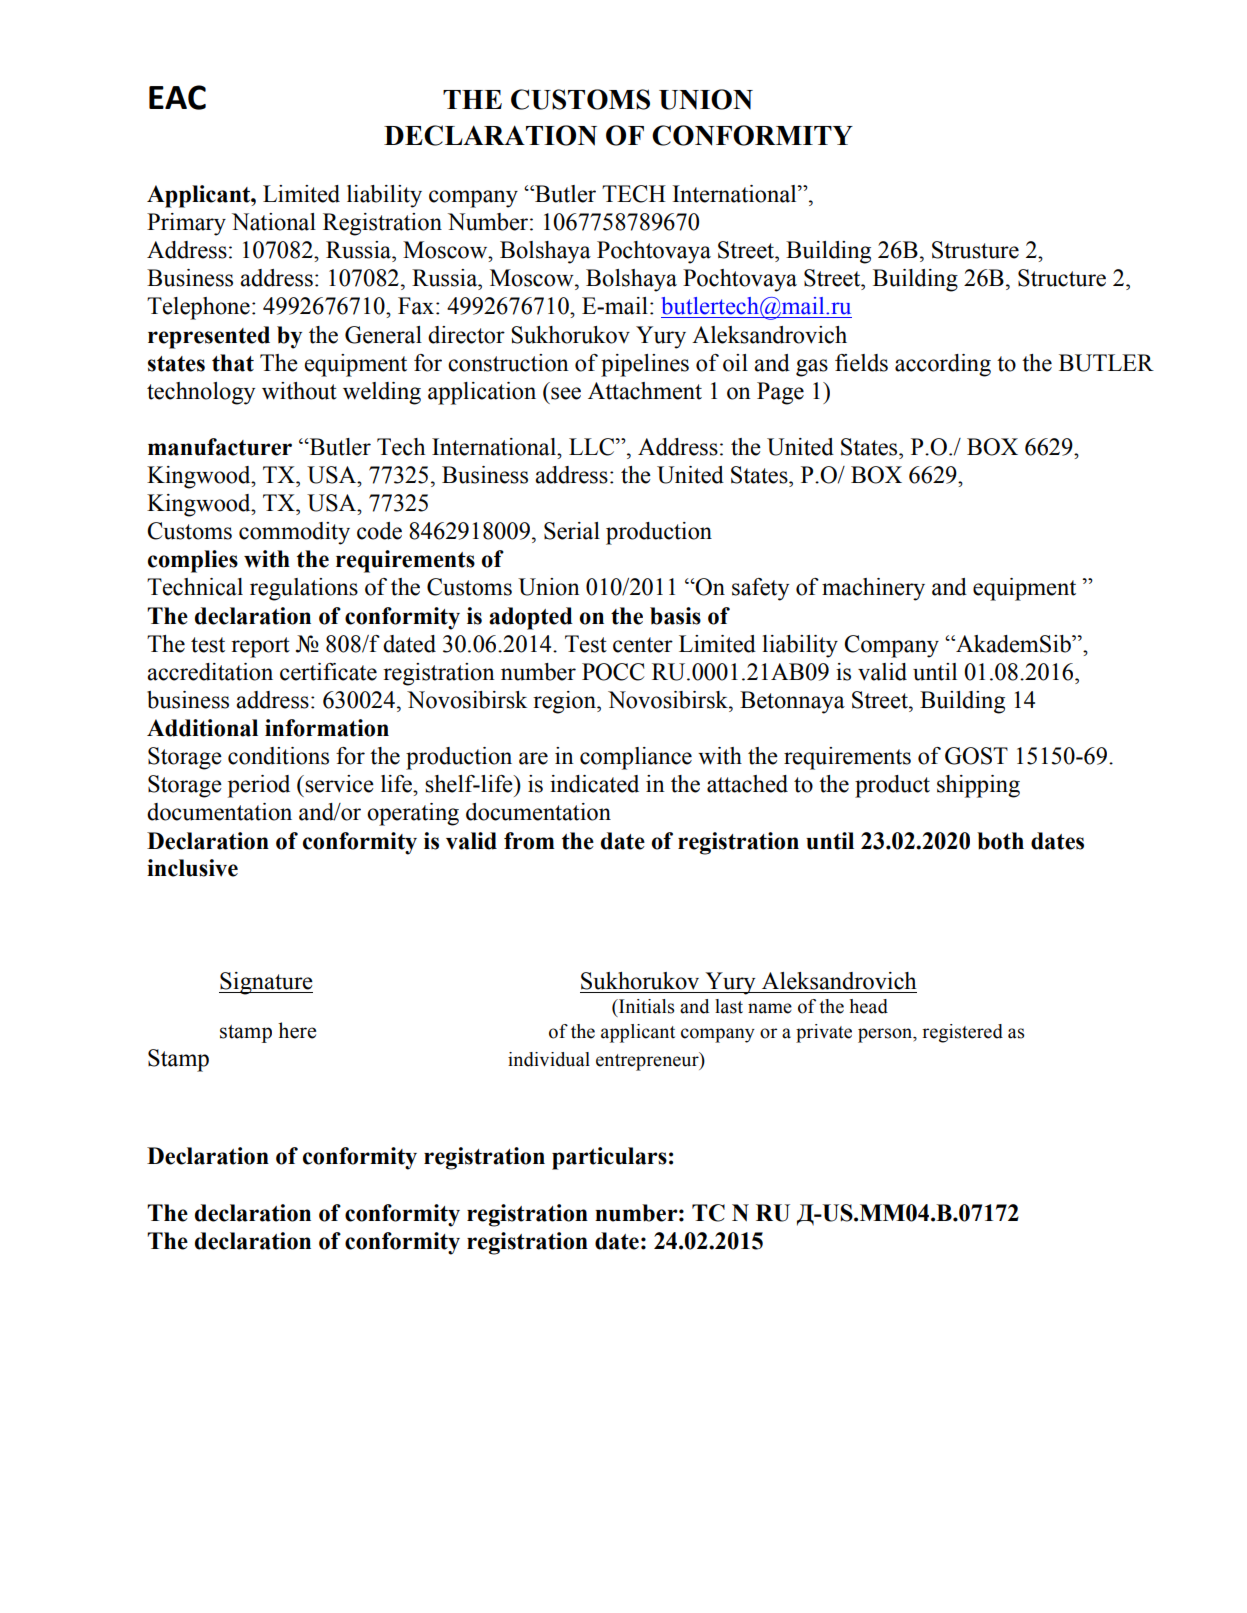 The image size is (1247, 1613). I want to click on according, so click(943, 365).
